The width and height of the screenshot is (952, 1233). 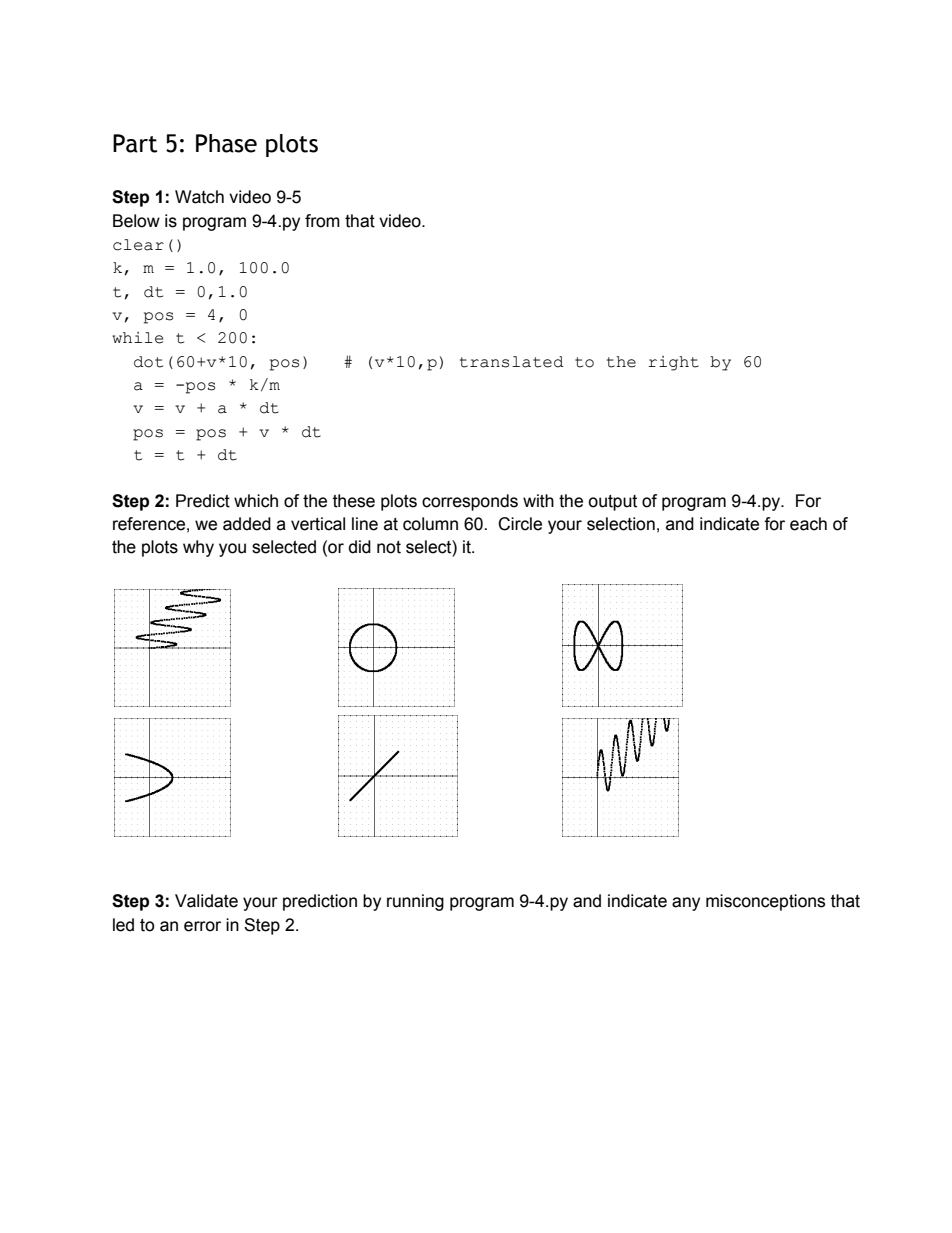 What do you see at coordinates (206, 901) in the screenshot?
I see `Validate` at bounding box center [206, 901].
